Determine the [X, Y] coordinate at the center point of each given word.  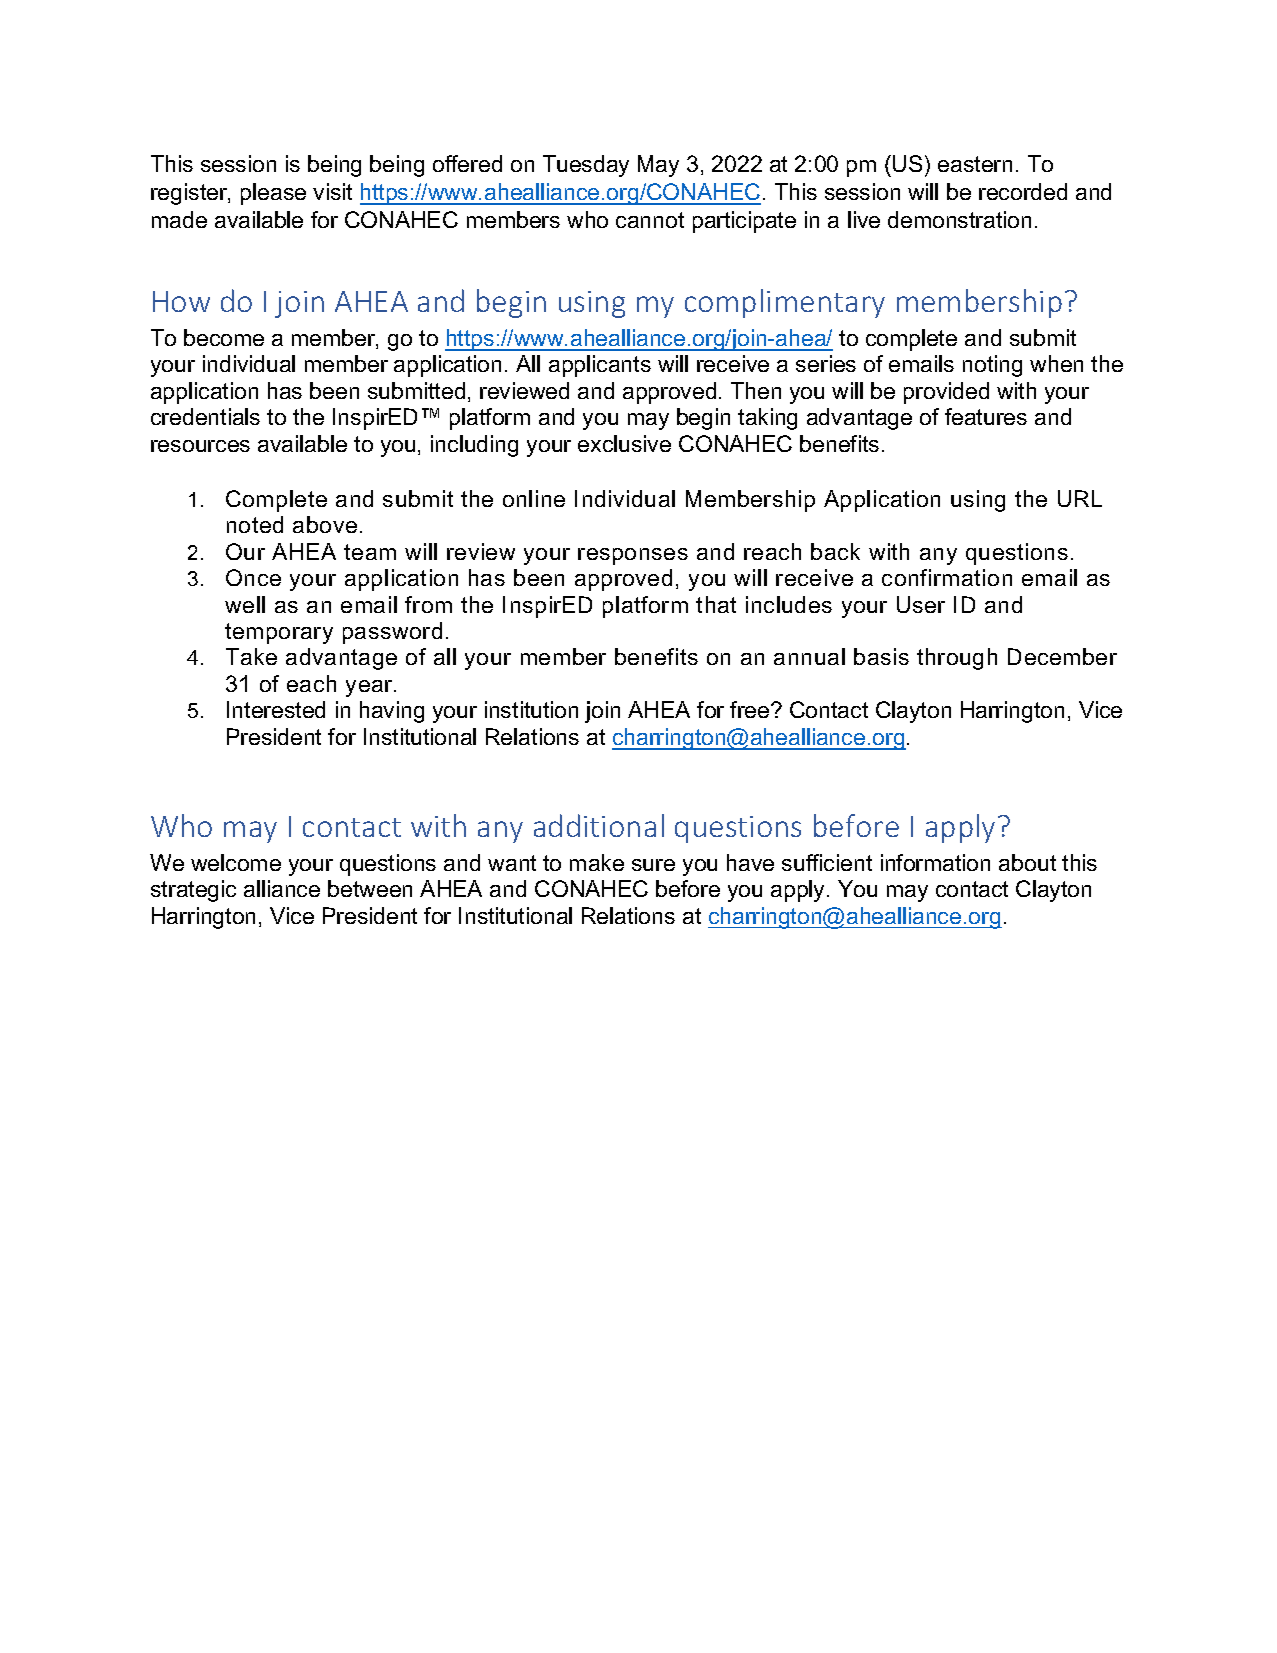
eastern [975, 164]
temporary [279, 633]
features [986, 416]
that [716, 604]
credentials [205, 416]
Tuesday [586, 166]
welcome [236, 862]
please [273, 194]
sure [653, 865]
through [957, 659]
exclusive [624, 443]
